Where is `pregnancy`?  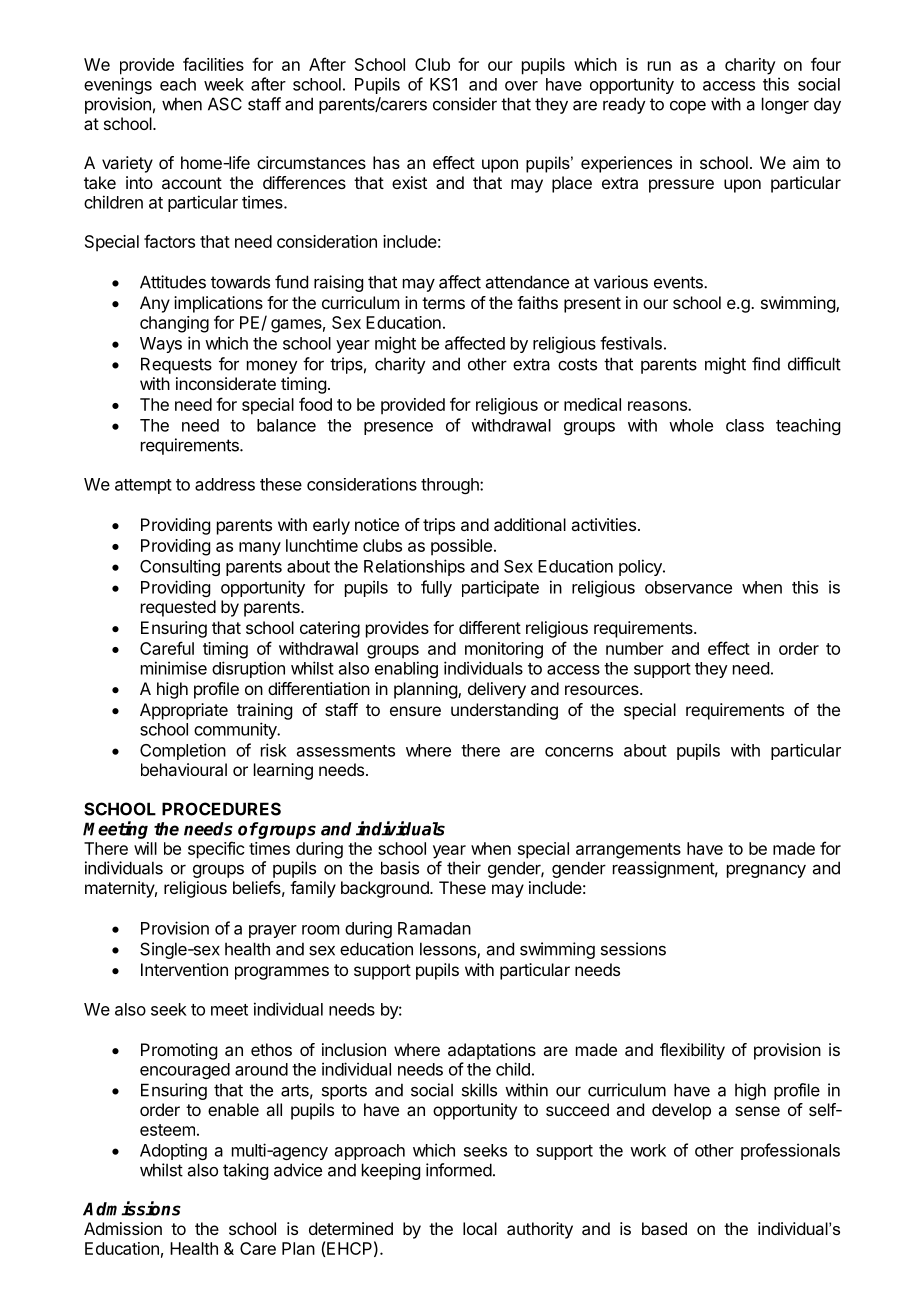 pregnancy is located at coordinates (766, 871).
